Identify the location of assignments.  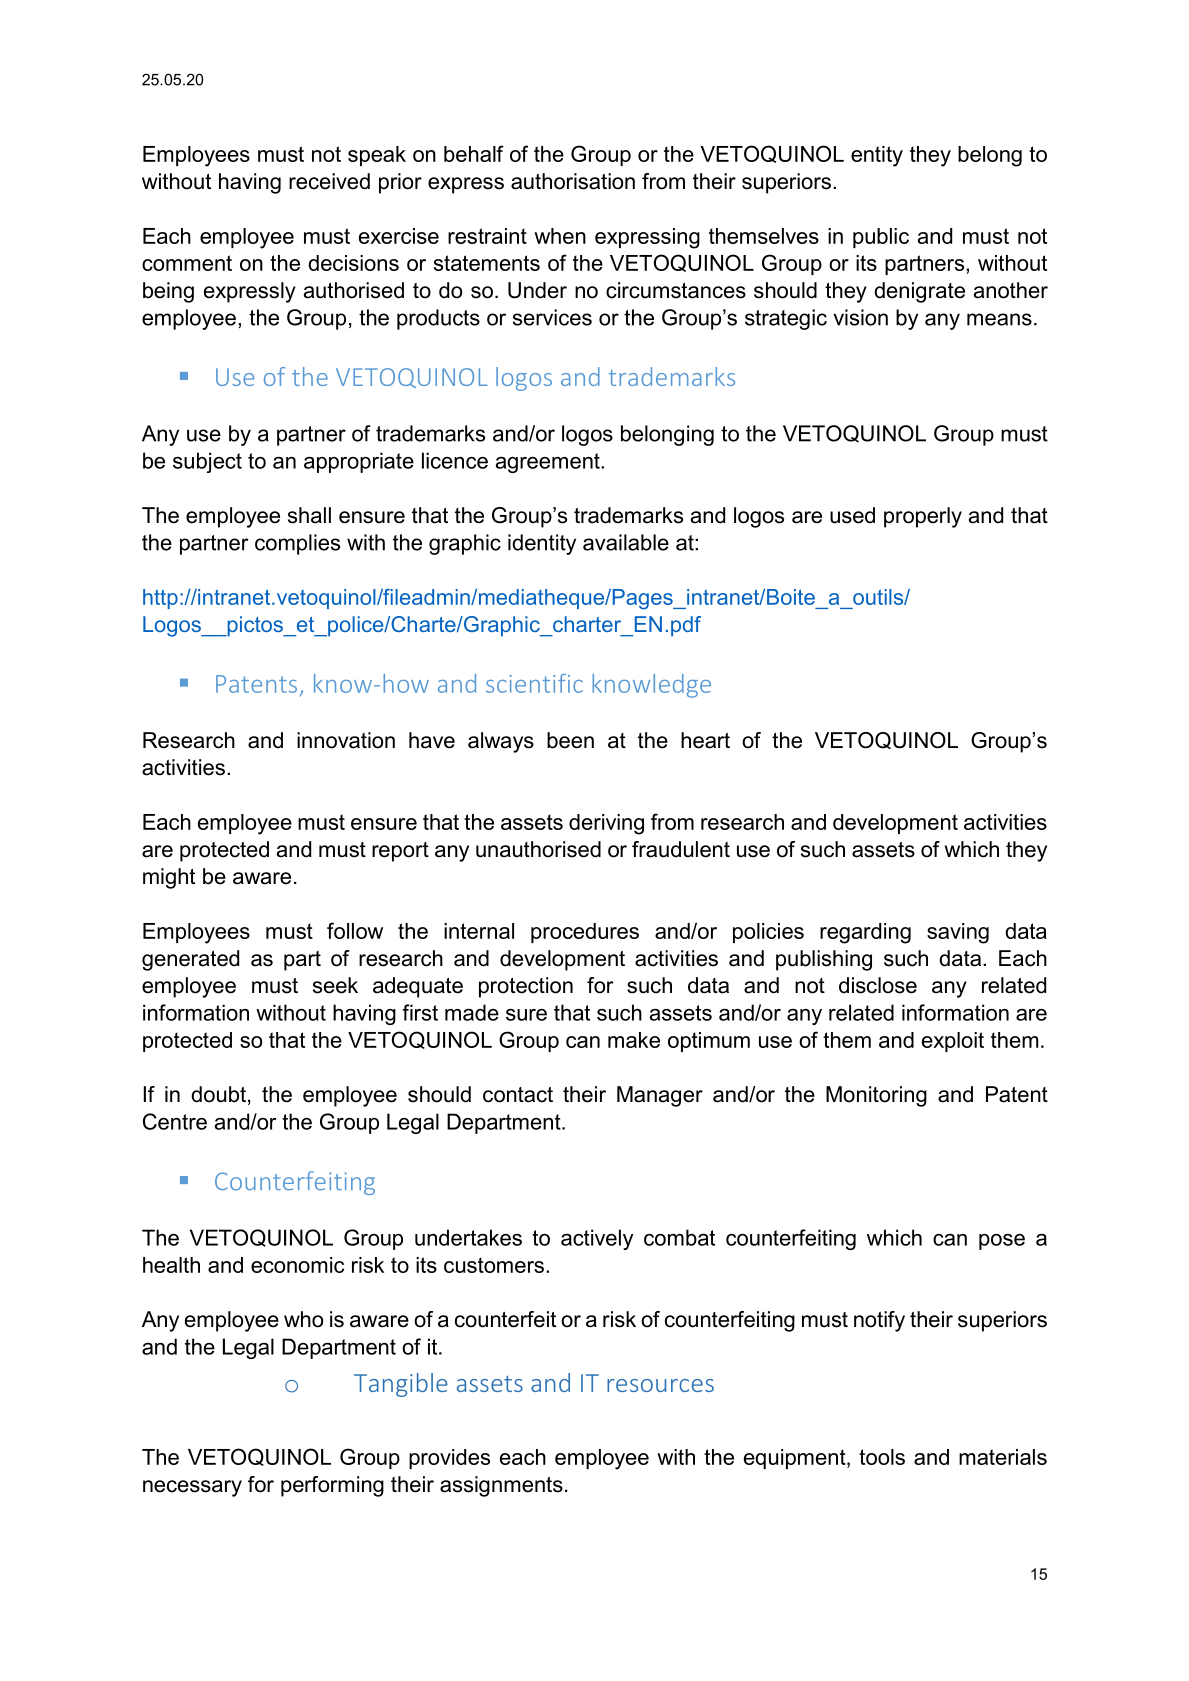
(501, 1486).
